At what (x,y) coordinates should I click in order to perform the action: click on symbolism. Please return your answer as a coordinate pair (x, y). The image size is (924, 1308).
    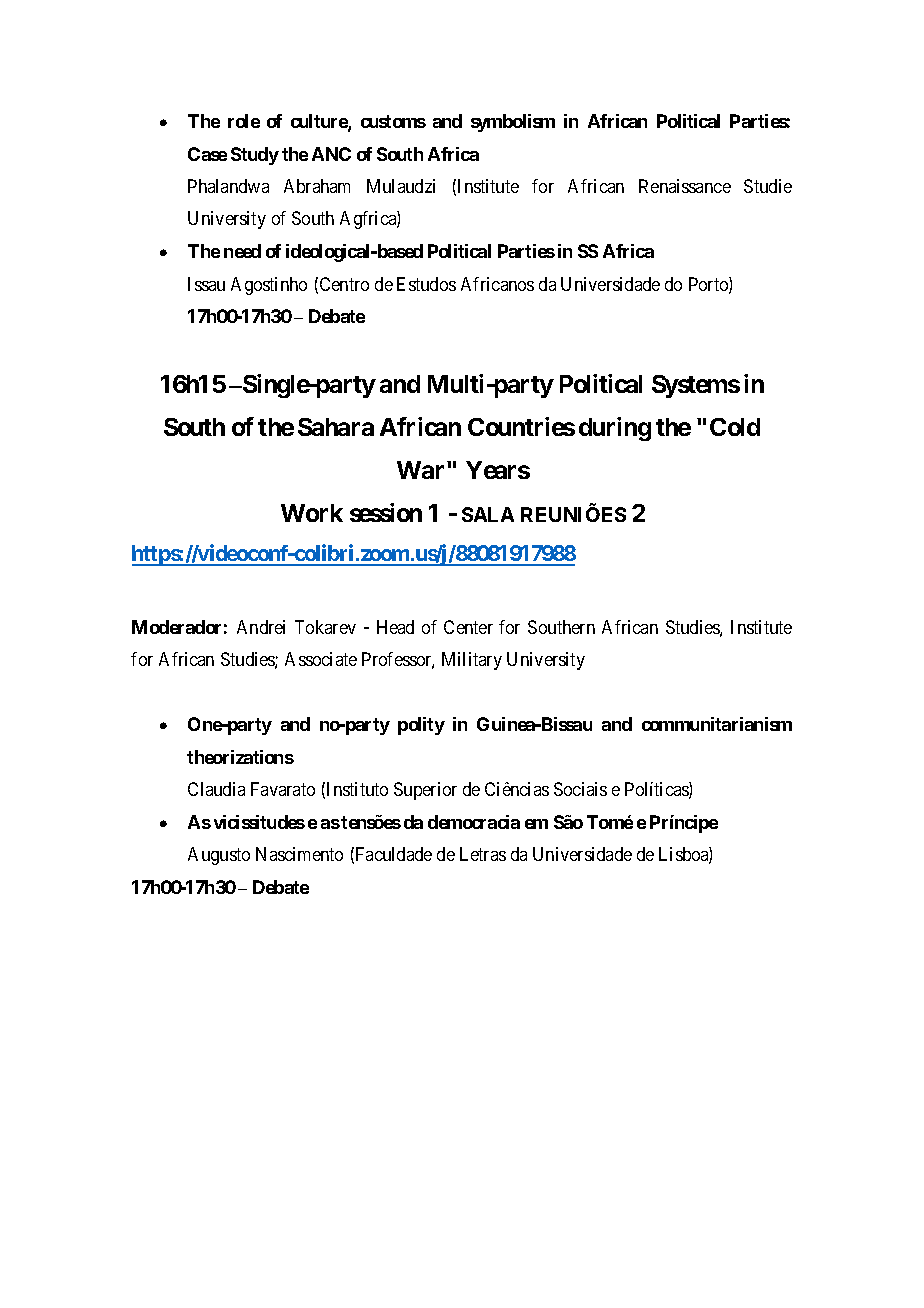
    Looking at the image, I should click on (513, 123).
